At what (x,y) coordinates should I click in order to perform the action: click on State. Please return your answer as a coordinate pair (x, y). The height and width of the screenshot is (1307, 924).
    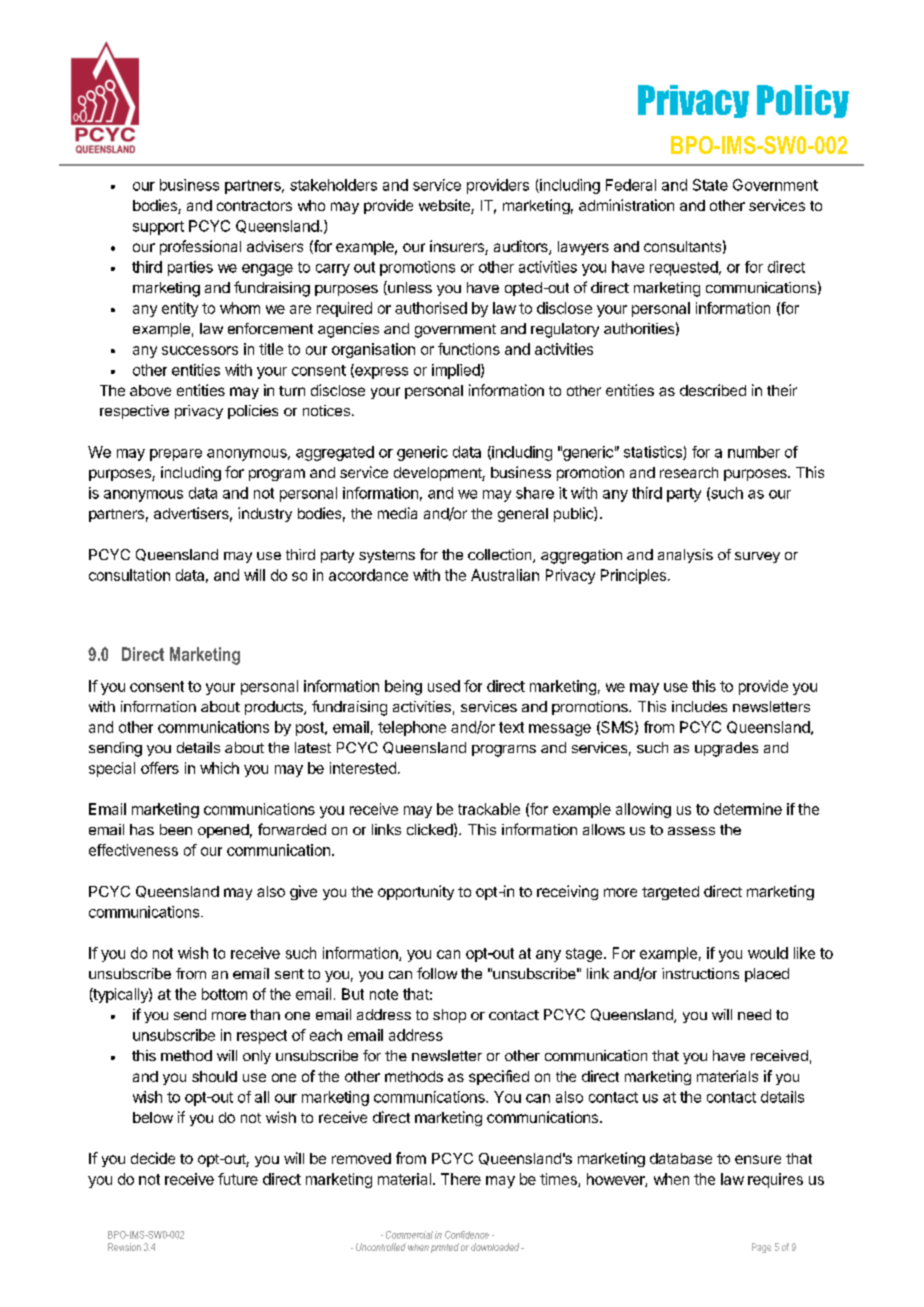
    Looking at the image, I should click on (710, 185).
